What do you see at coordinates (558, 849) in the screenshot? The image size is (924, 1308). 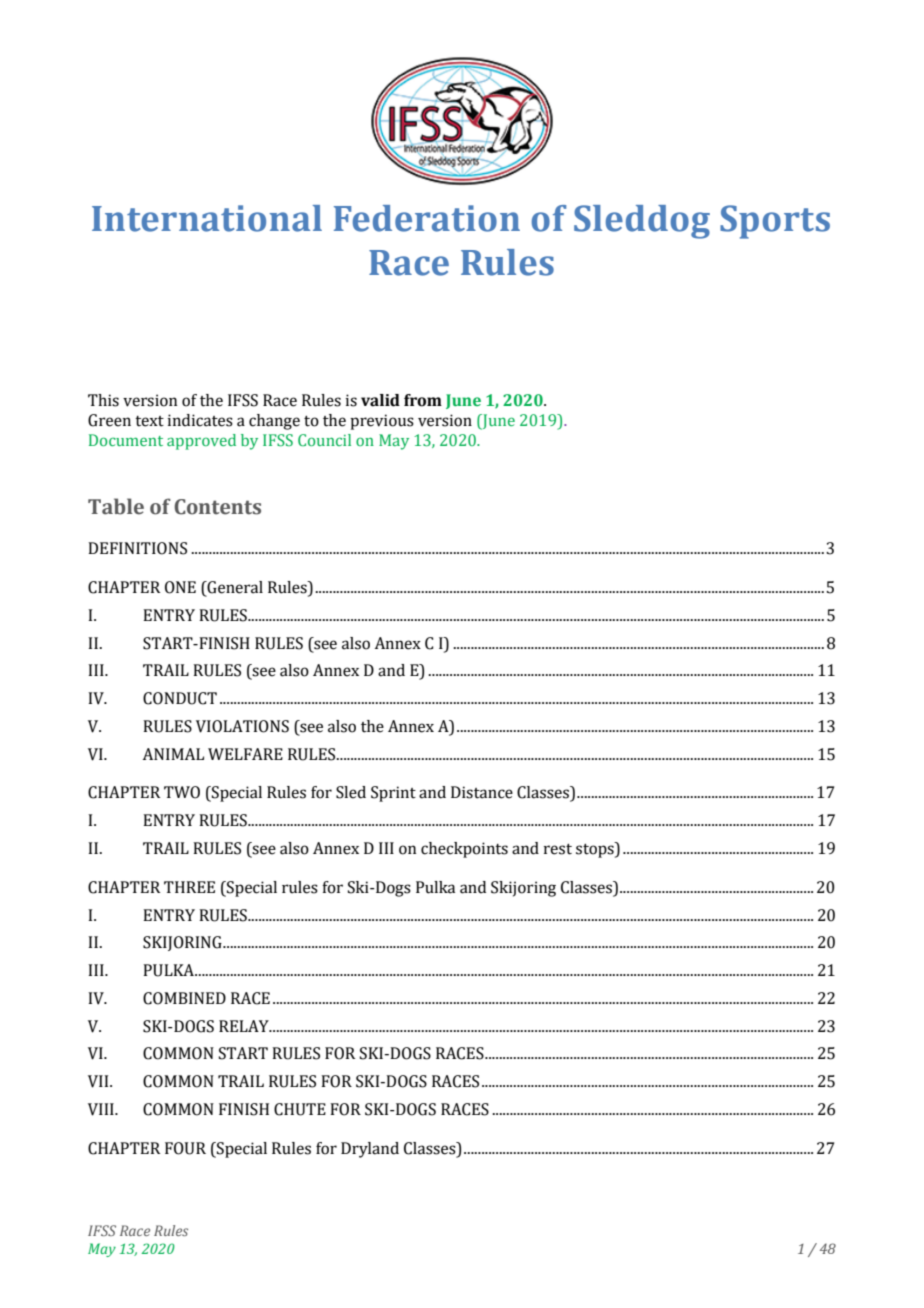 I see `rest` at bounding box center [558, 849].
